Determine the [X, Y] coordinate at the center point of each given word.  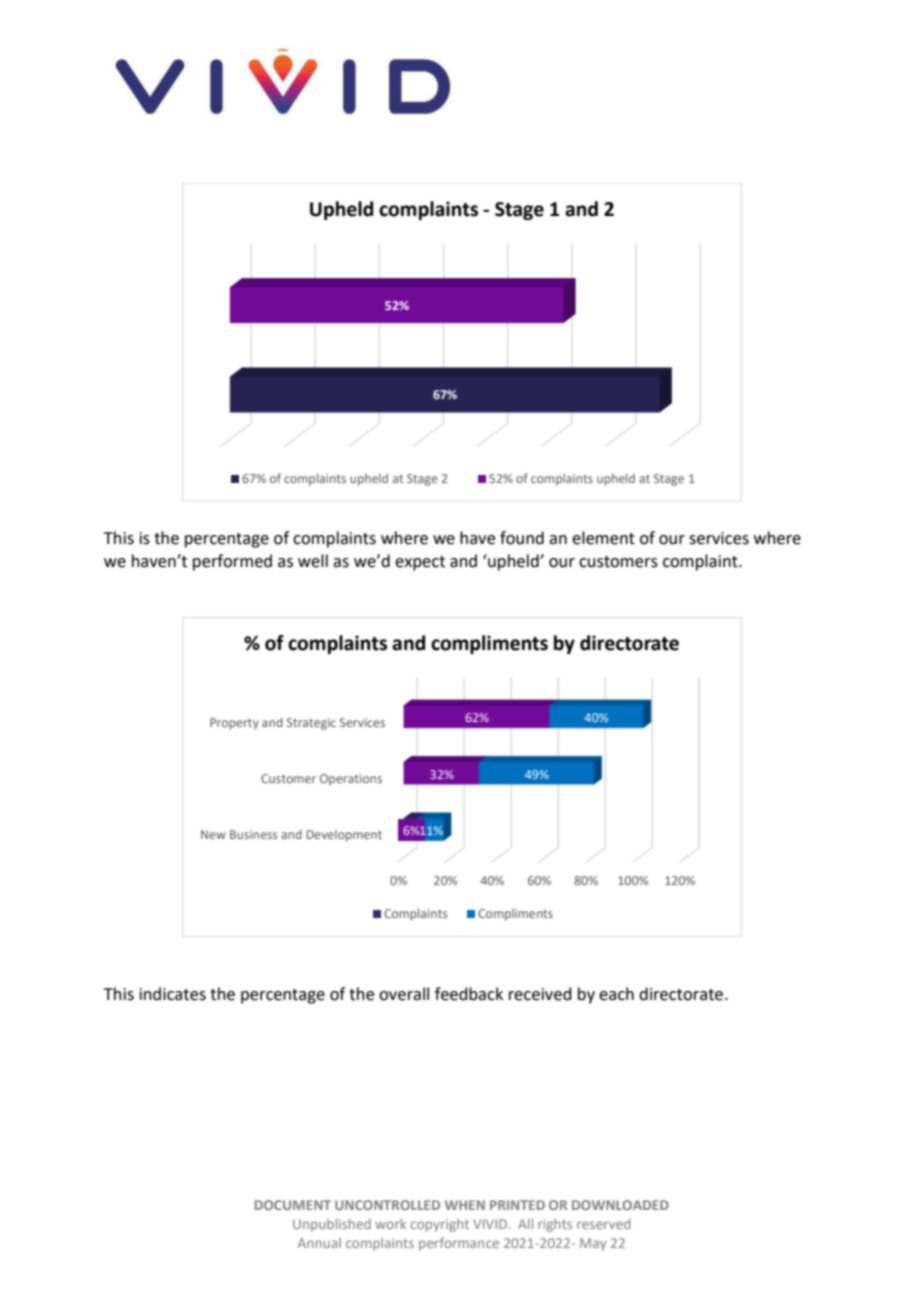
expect [420, 563]
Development [344, 836]
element [603, 538]
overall [404, 994]
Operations [351, 780]
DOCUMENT [293, 1205]
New [213, 834]
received [540, 994]
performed [232, 562]
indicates [173, 994]
